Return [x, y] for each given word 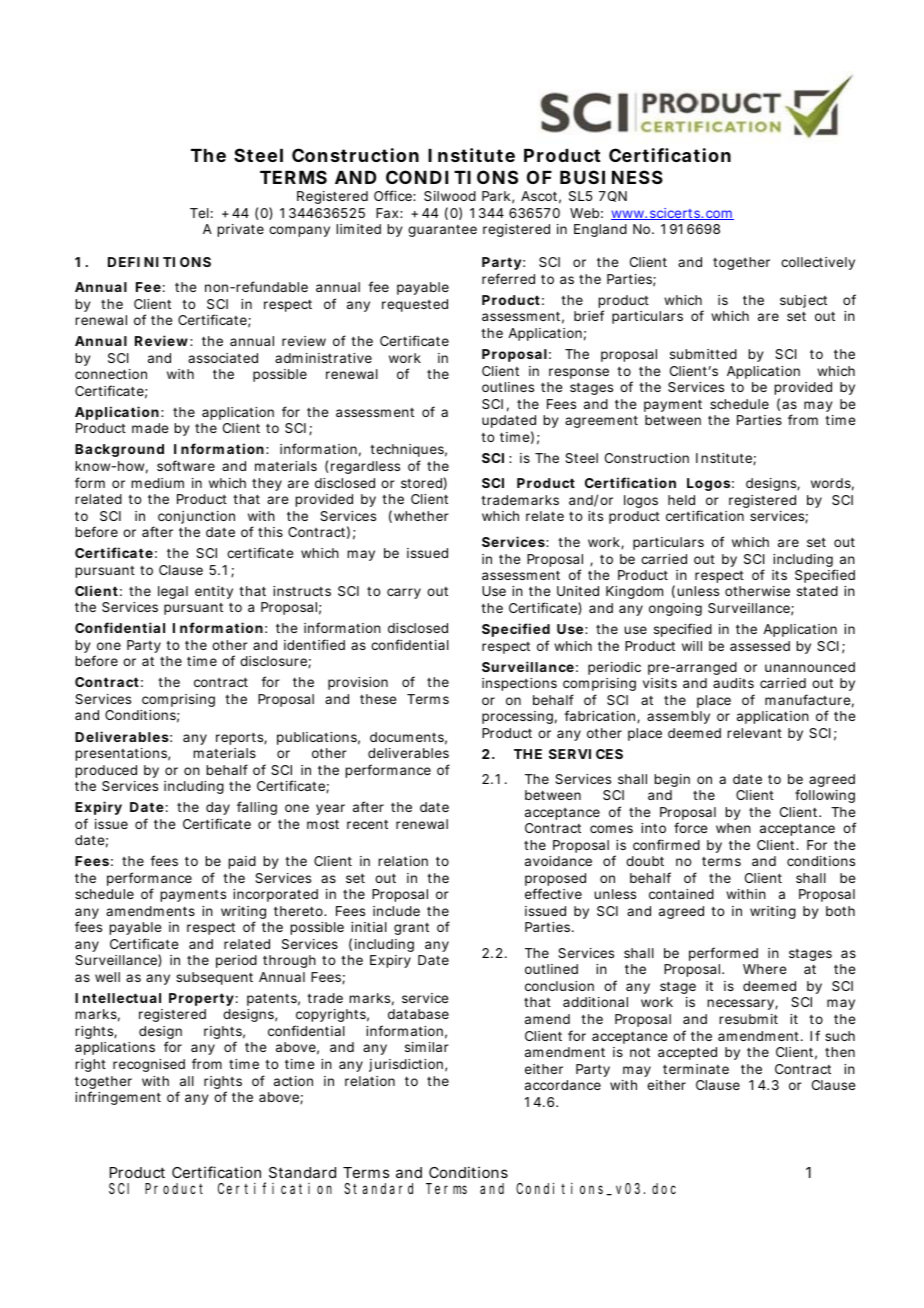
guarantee [442, 231]
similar [427, 1047]
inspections [519, 684]
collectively [818, 263]
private [240, 230]
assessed [760, 646]
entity [214, 592]
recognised [149, 1065]
